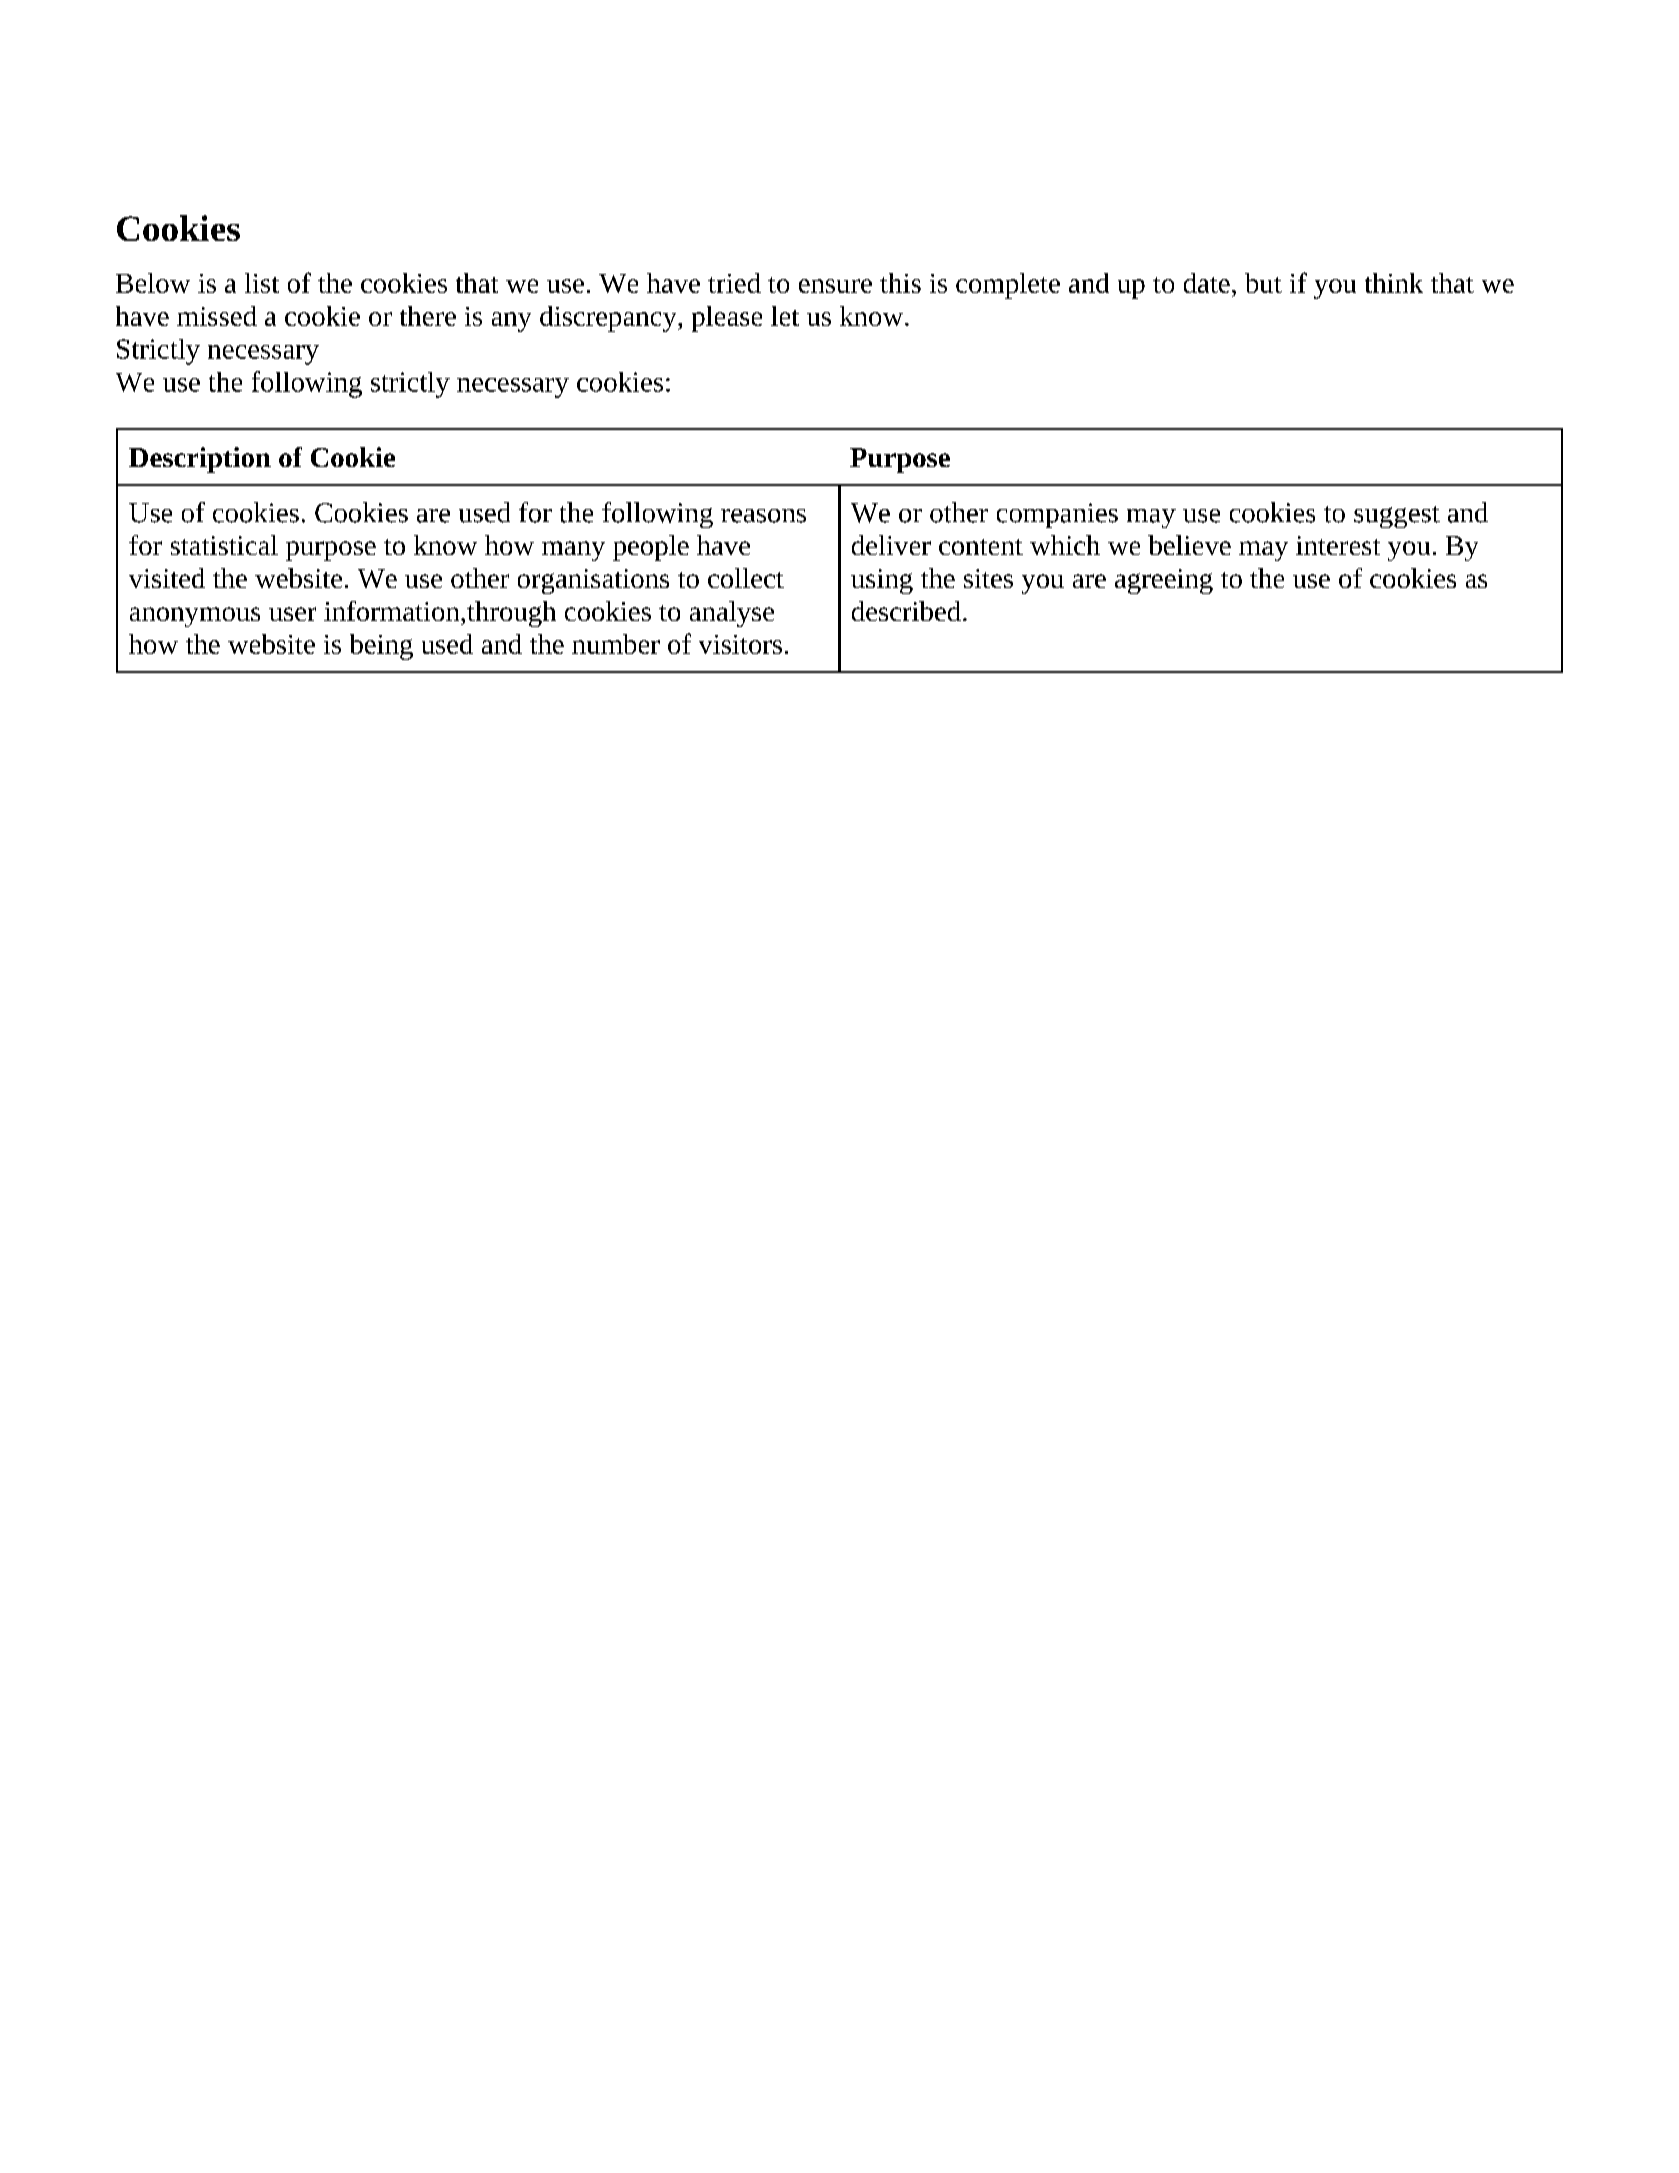 The width and height of the screenshot is (1679, 2173). I want to click on being, so click(381, 647).
